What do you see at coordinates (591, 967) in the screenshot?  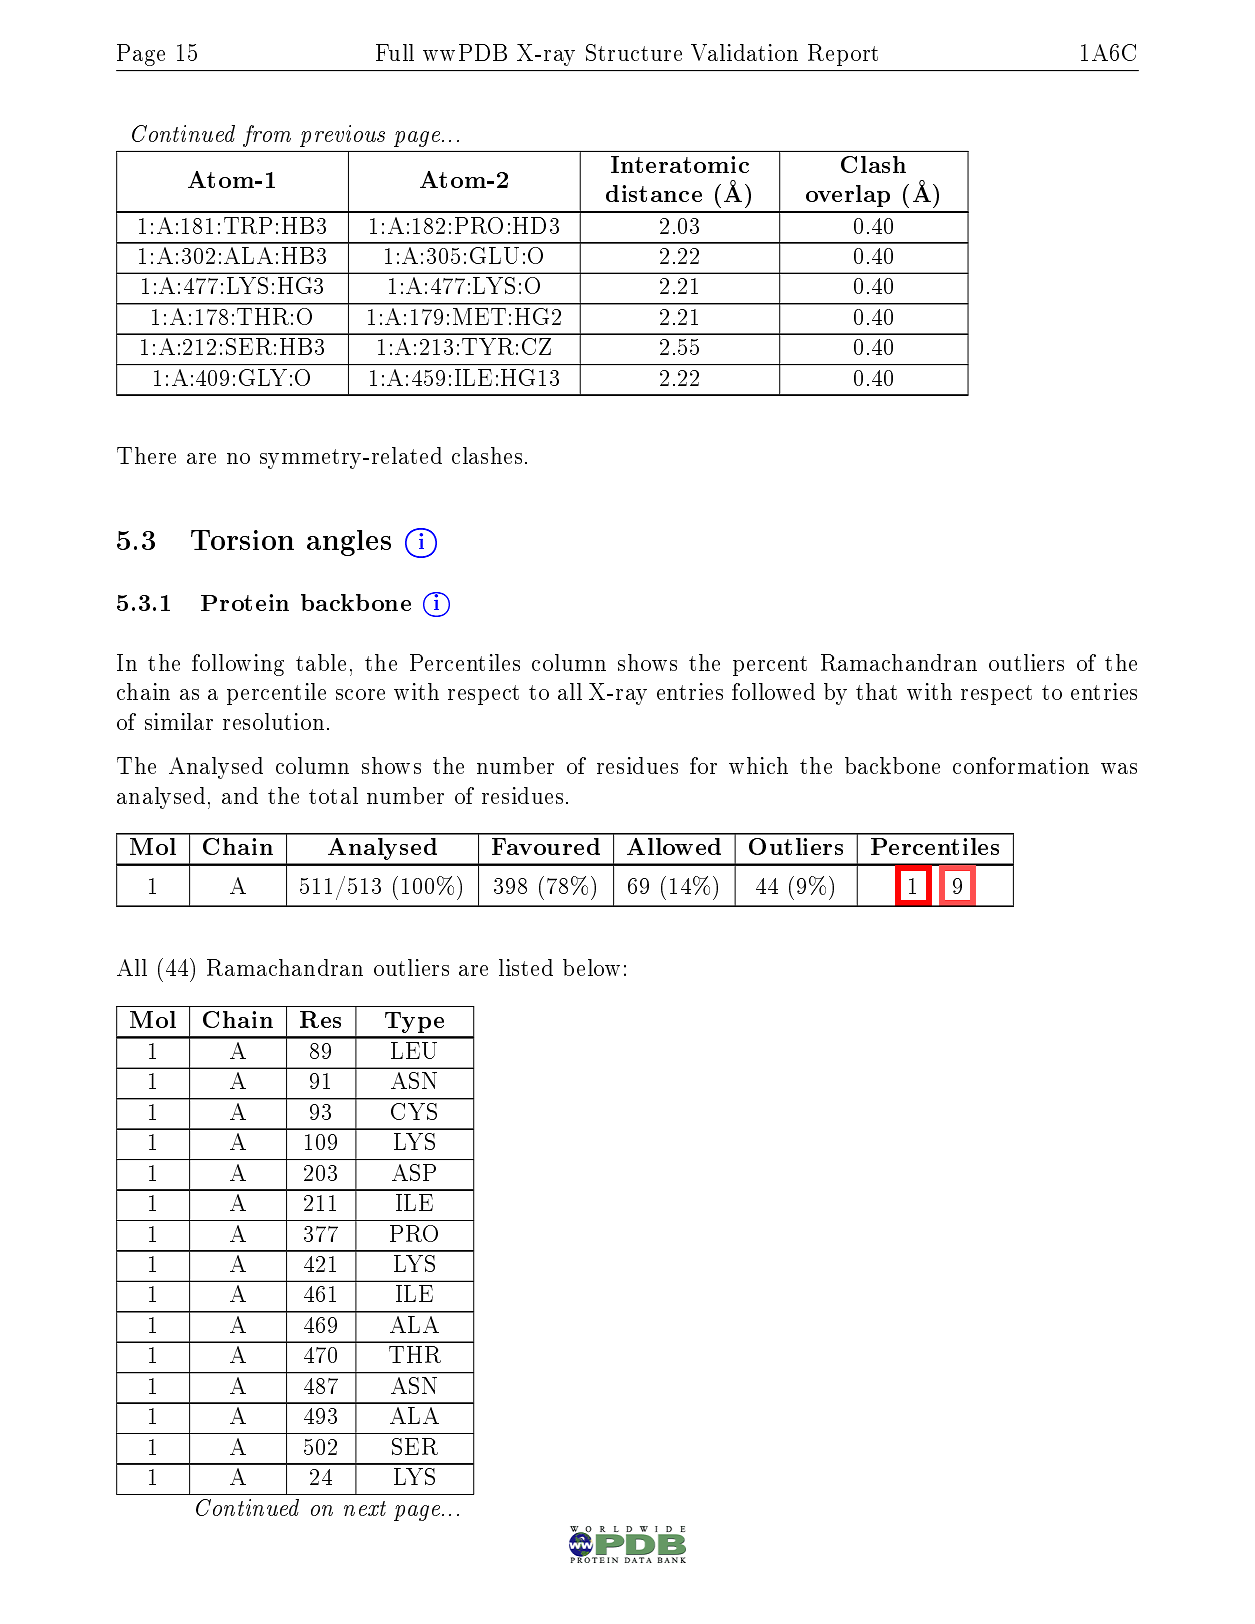 I see `below` at bounding box center [591, 967].
